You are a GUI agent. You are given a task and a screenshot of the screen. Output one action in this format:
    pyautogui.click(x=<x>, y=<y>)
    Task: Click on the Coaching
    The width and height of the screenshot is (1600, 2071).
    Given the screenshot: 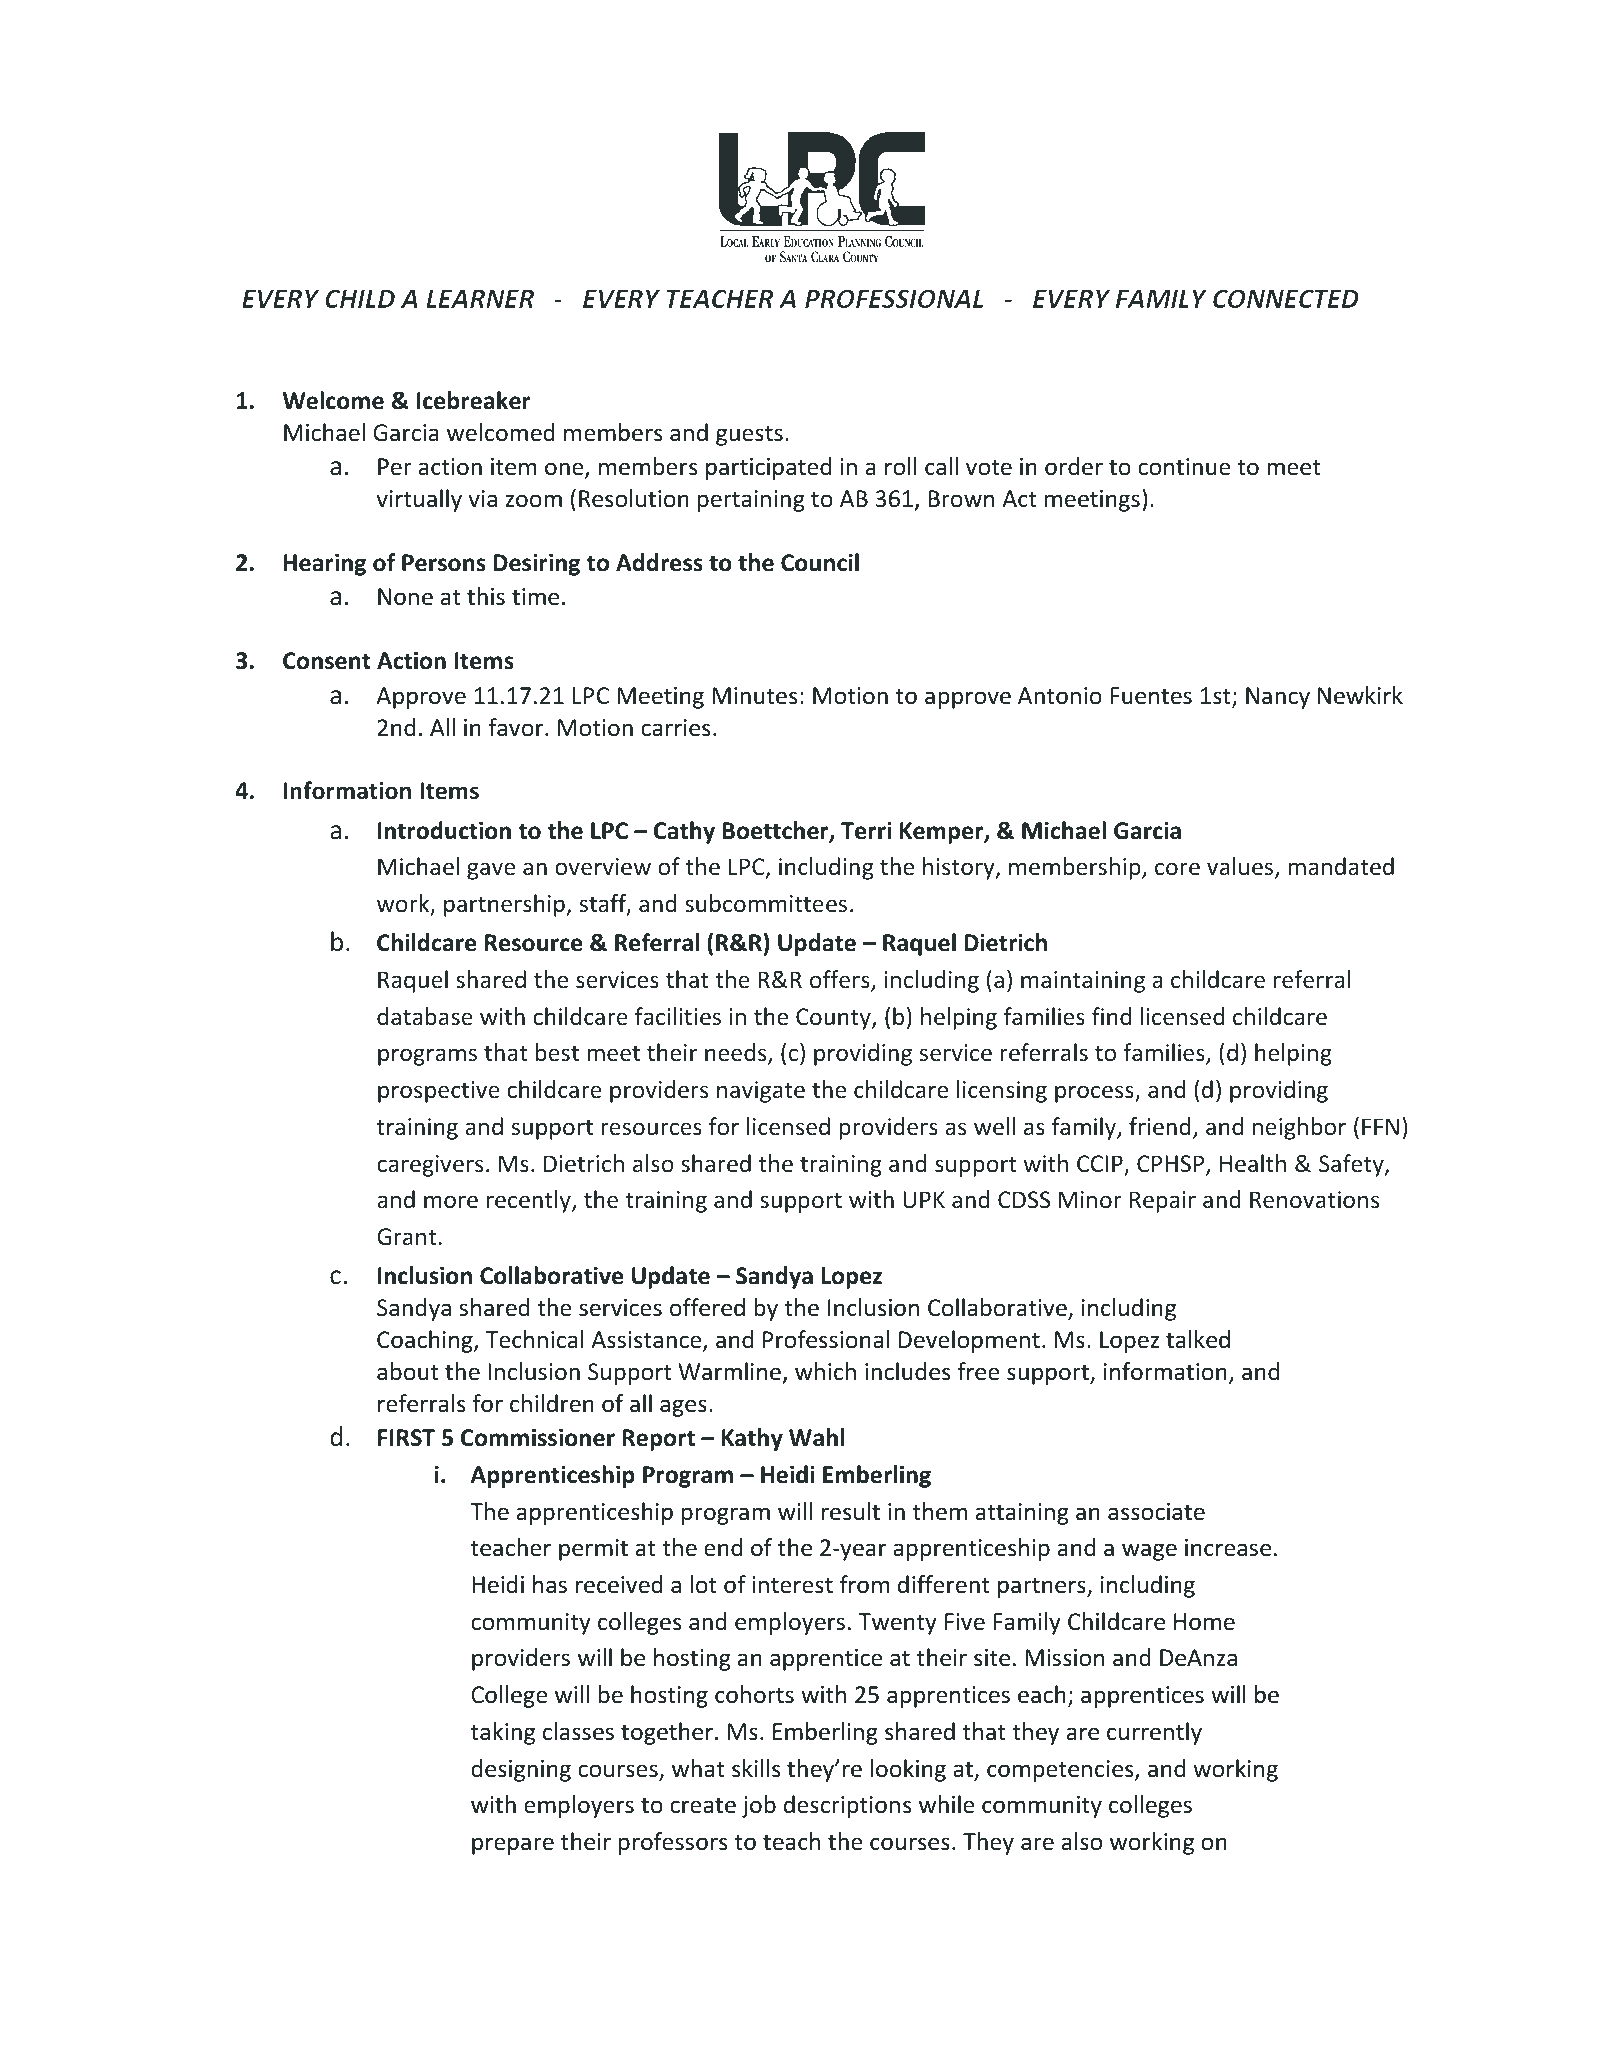 What is the action you would take?
    pyautogui.click(x=426, y=1341)
